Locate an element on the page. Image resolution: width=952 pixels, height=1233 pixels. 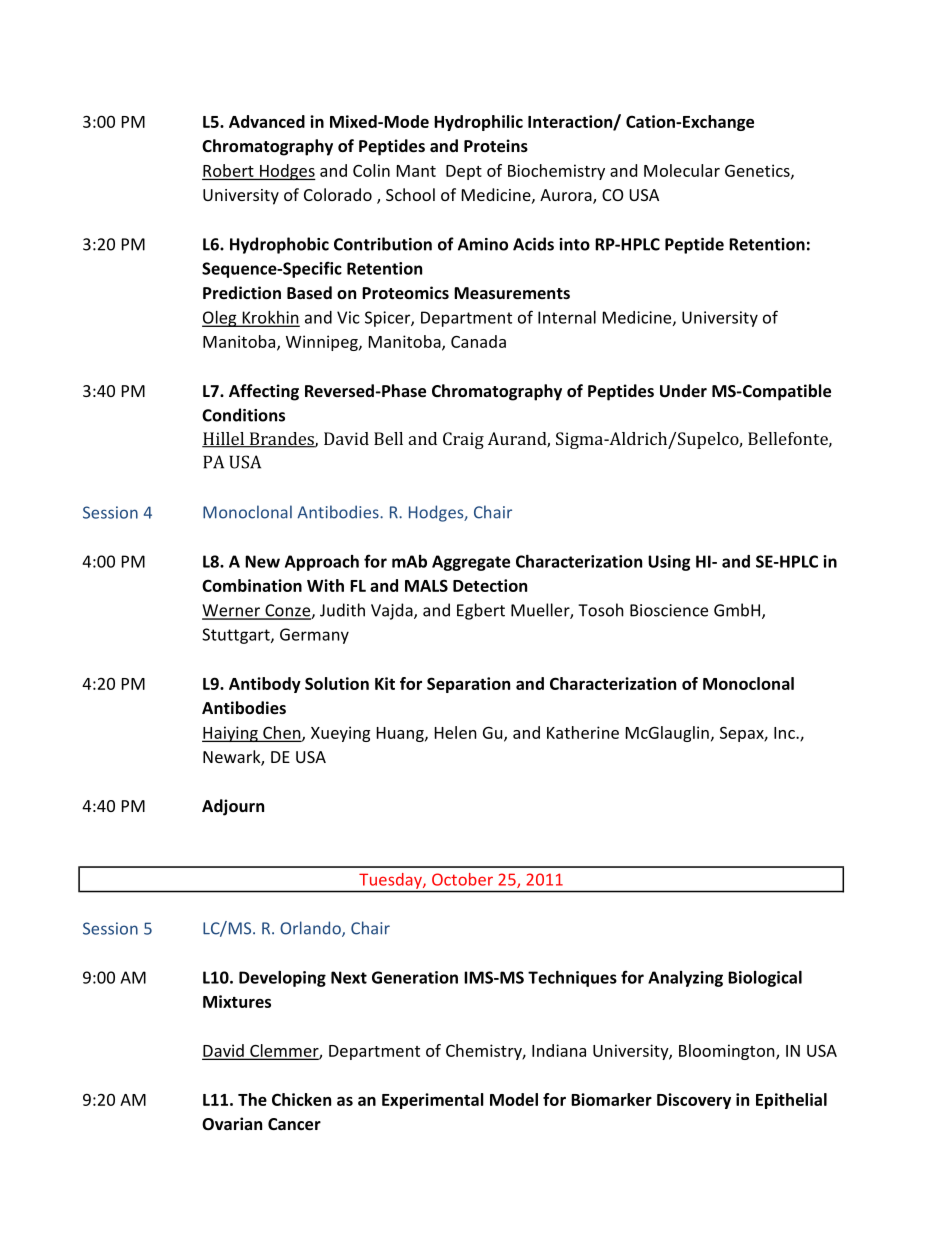
Advanced is located at coordinates (267, 121).
